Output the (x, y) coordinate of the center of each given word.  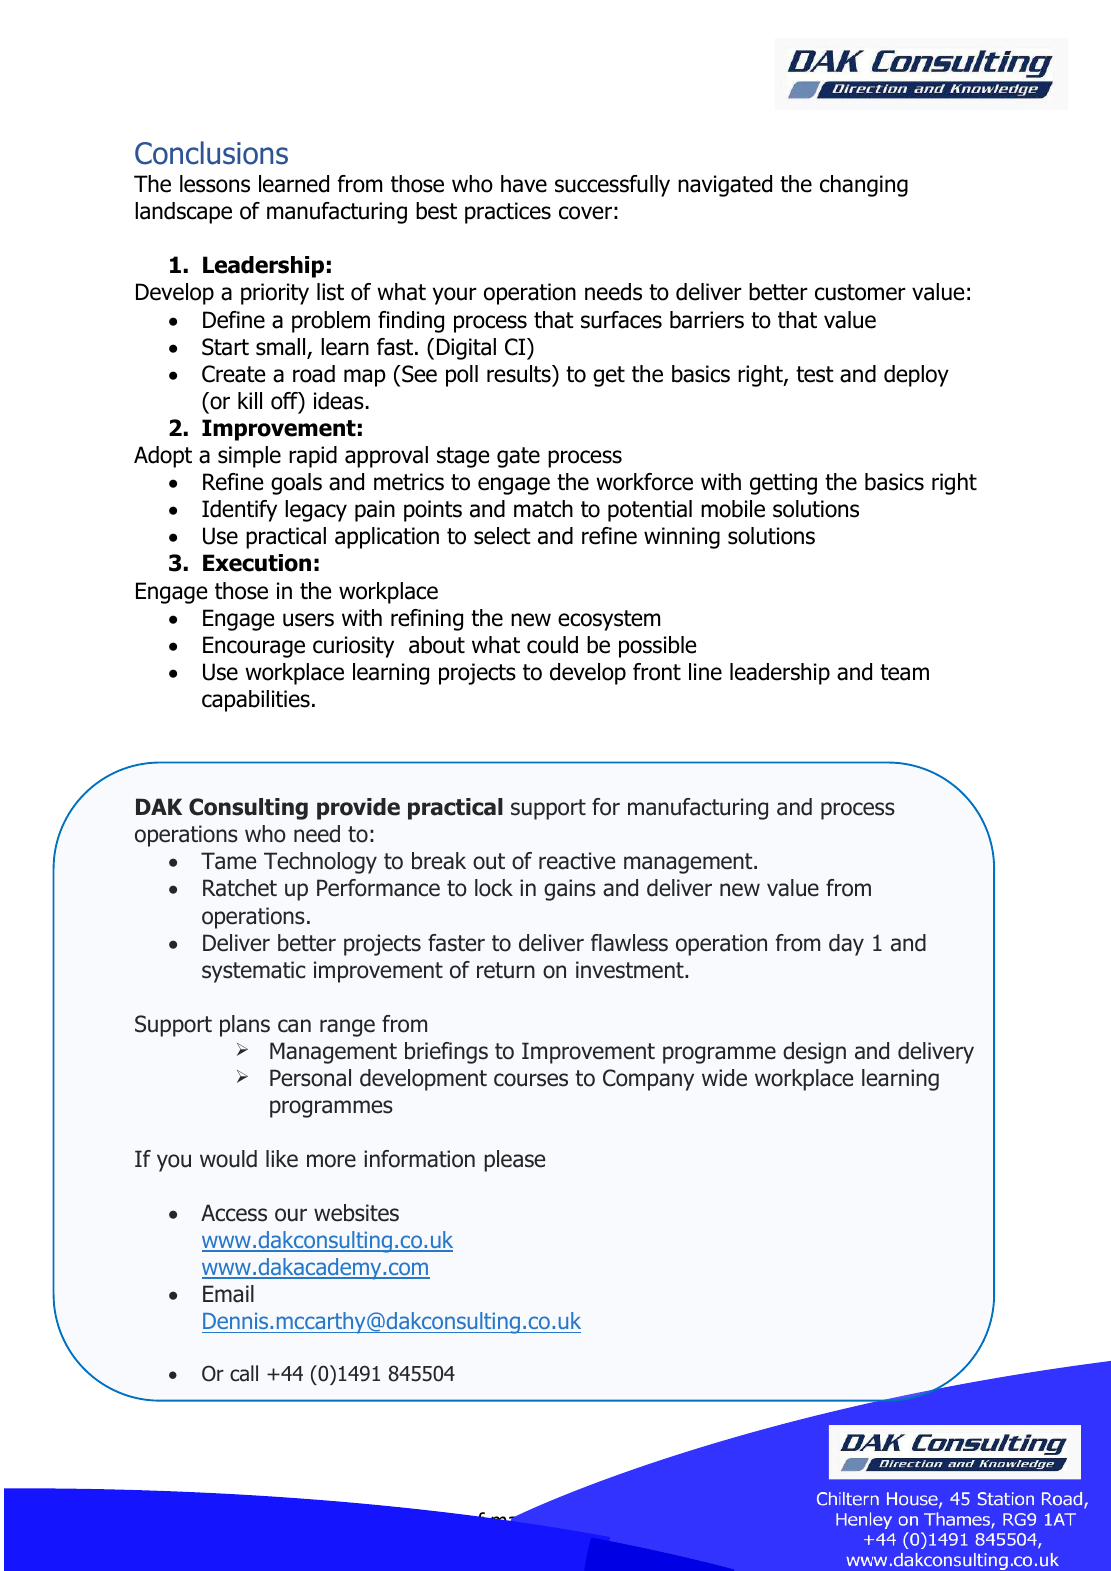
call (244, 1373)
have (524, 184)
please (514, 1161)
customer (860, 292)
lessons (215, 184)
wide (724, 1078)
